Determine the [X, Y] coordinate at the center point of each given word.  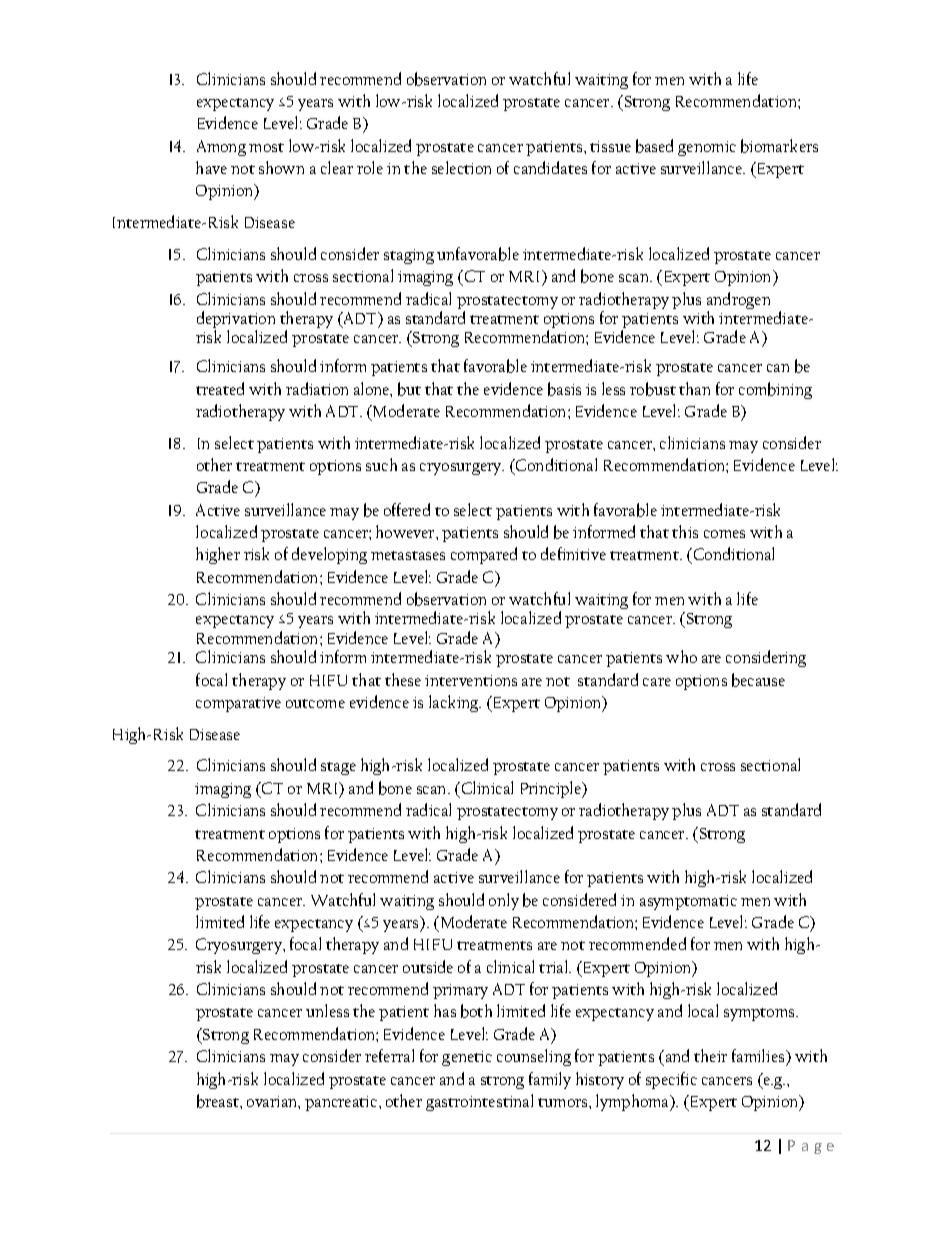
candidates [550, 167]
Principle [552, 789]
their [710, 1055]
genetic [467, 1058]
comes [724, 534]
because [758, 680]
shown [281, 167]
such [381, 464]
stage [338, 768]
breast [219, 1101]
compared [484, 555]
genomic [707, 148]
